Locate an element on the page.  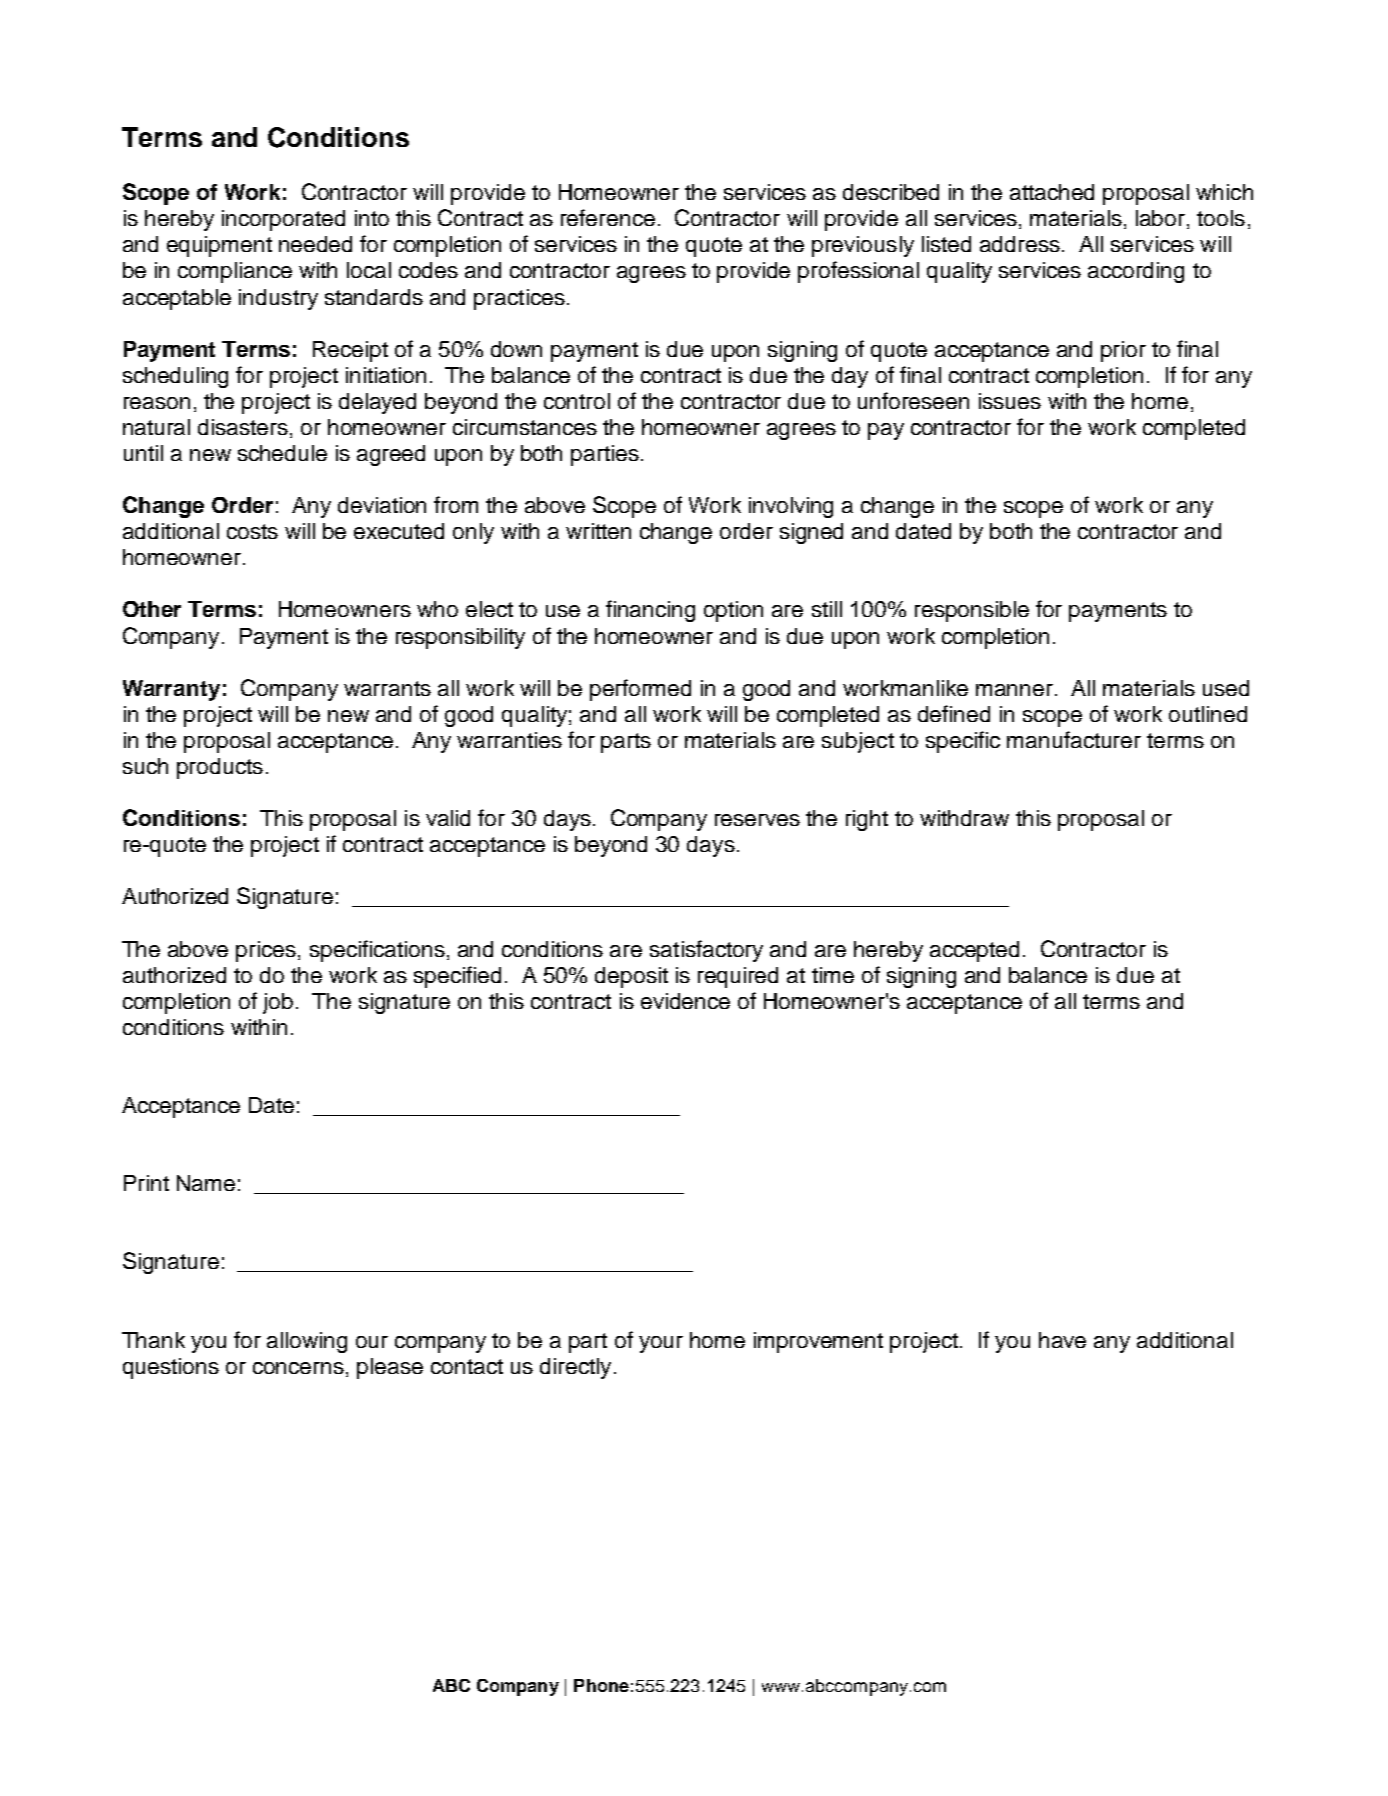
allowing is located at coordinates (307, 1342).
